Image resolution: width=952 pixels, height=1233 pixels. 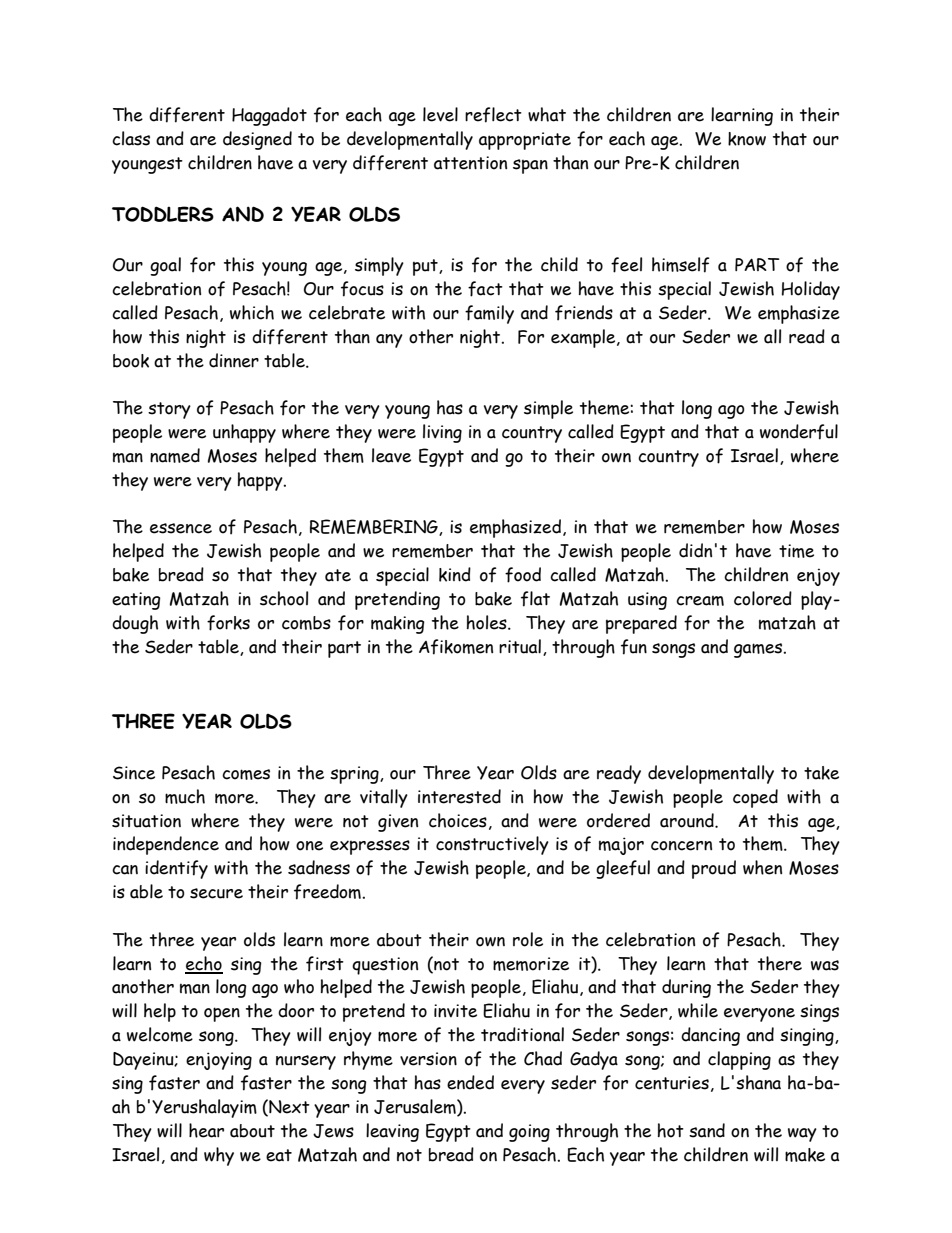 What do you see at coordinates (459, 796) in the screenshot?
I see `interested` at bounding box center [459, 796].
